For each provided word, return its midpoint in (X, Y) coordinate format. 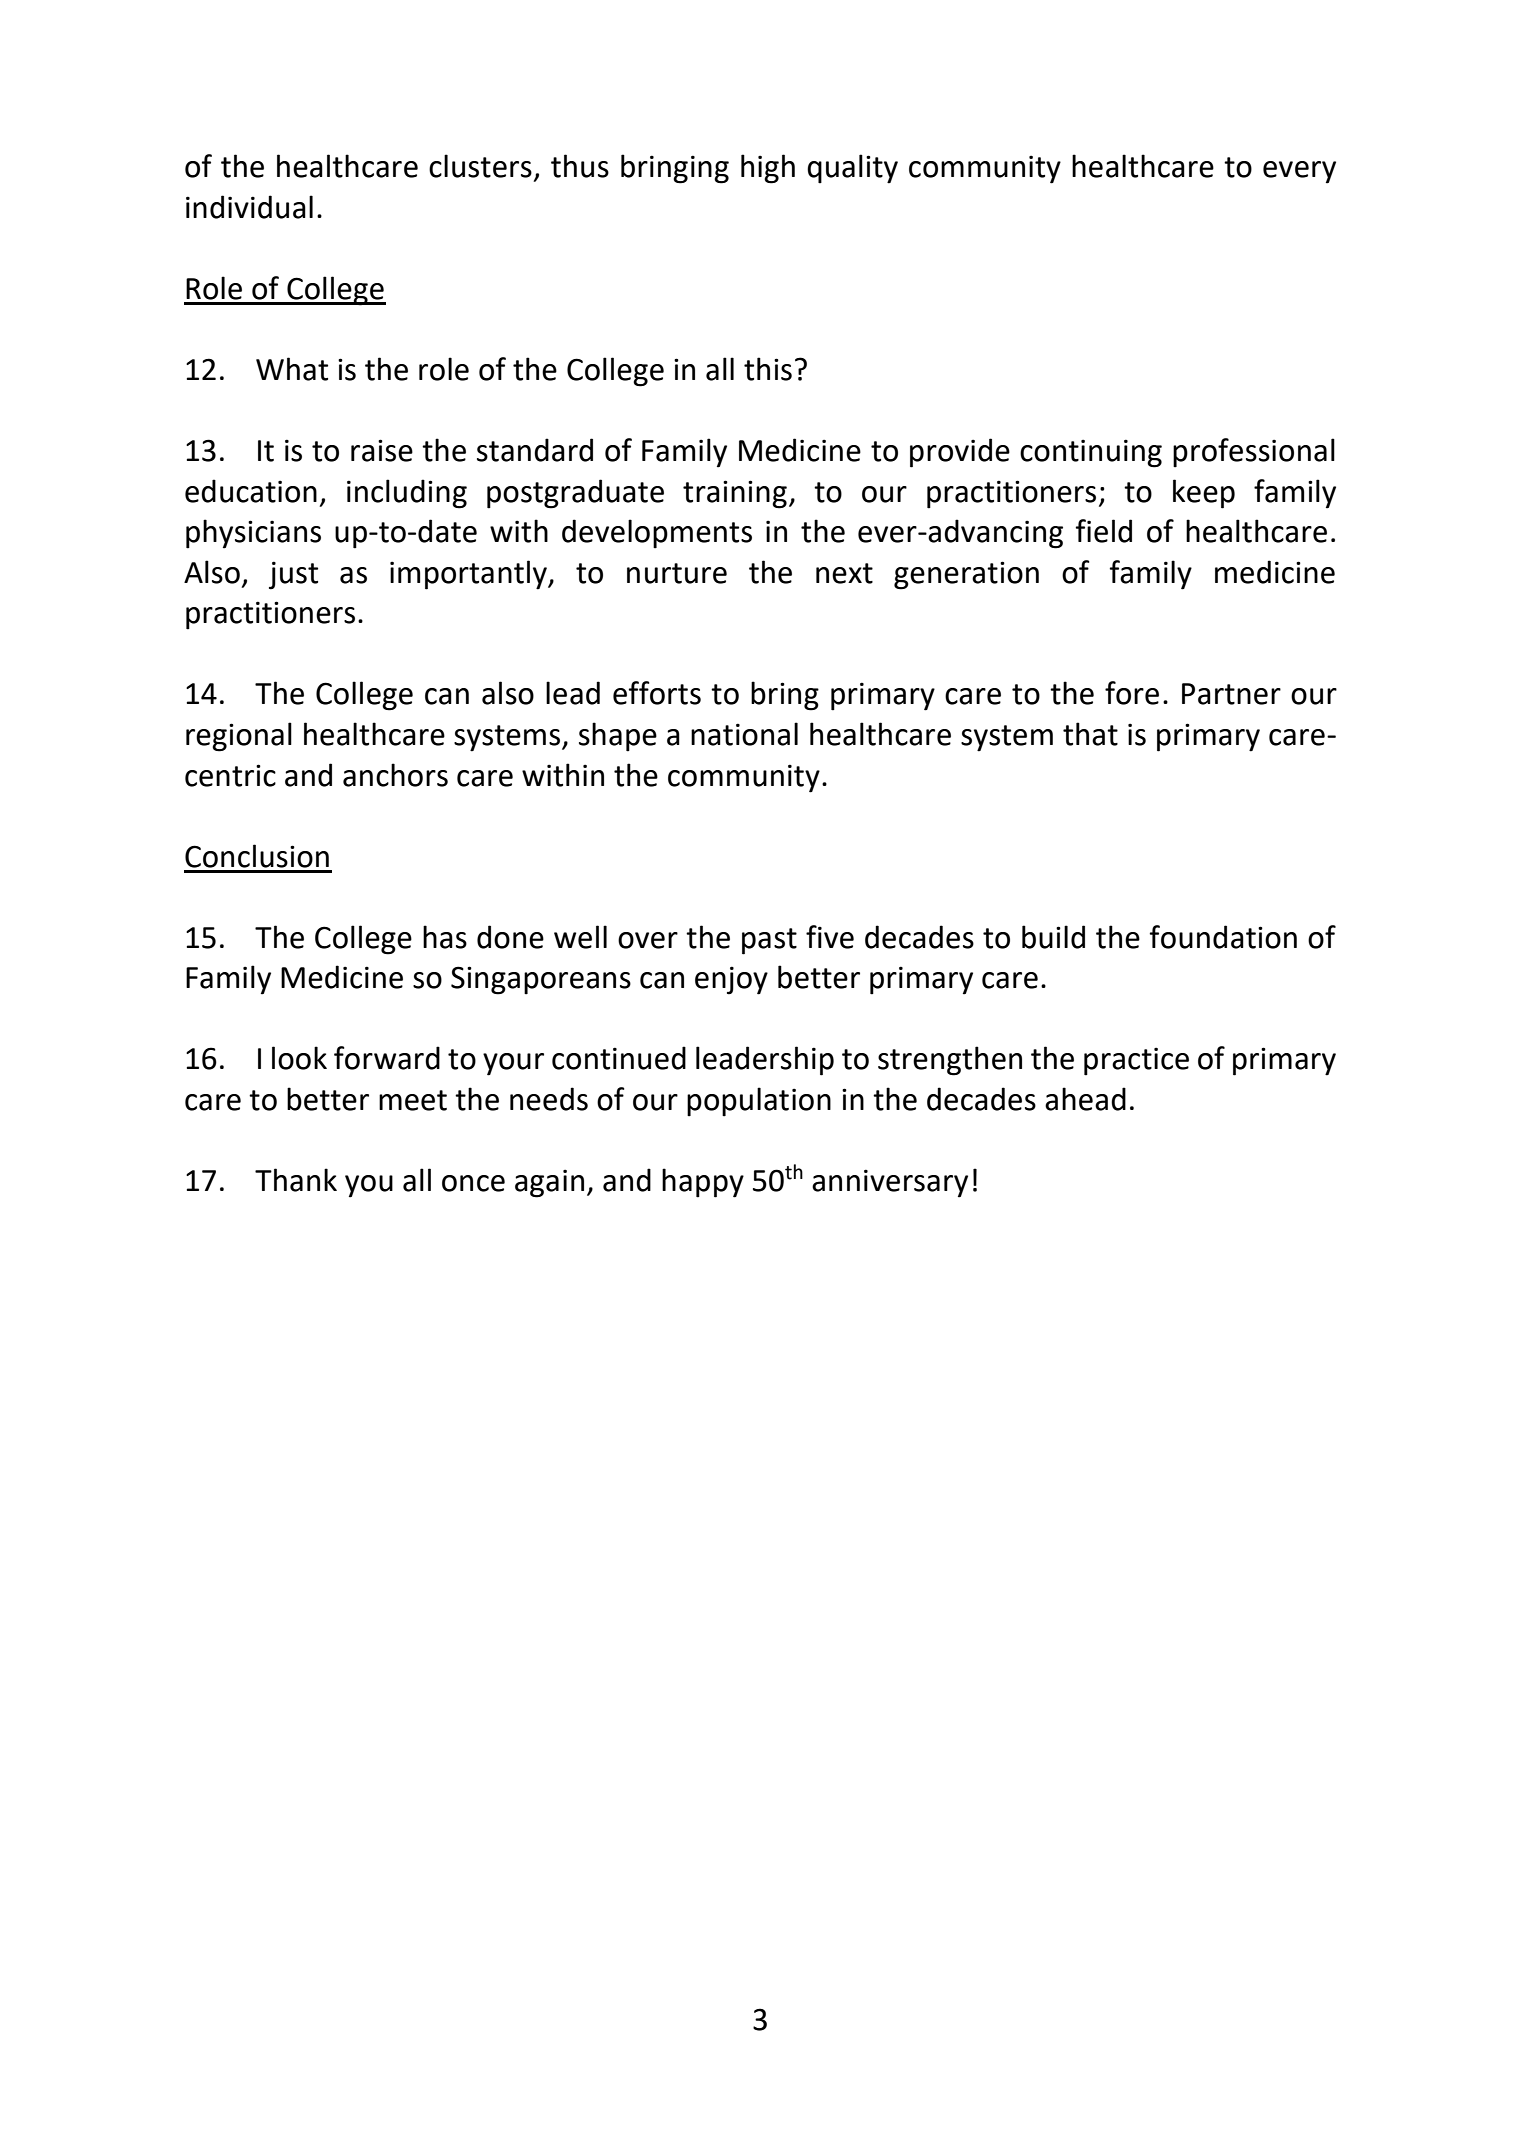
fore (1132, 693)
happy (703, 1183)
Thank (296, 1180)
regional (239, 737)
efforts (657, 693)
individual (249, 207)
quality (852, 169)
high (768, 169)
